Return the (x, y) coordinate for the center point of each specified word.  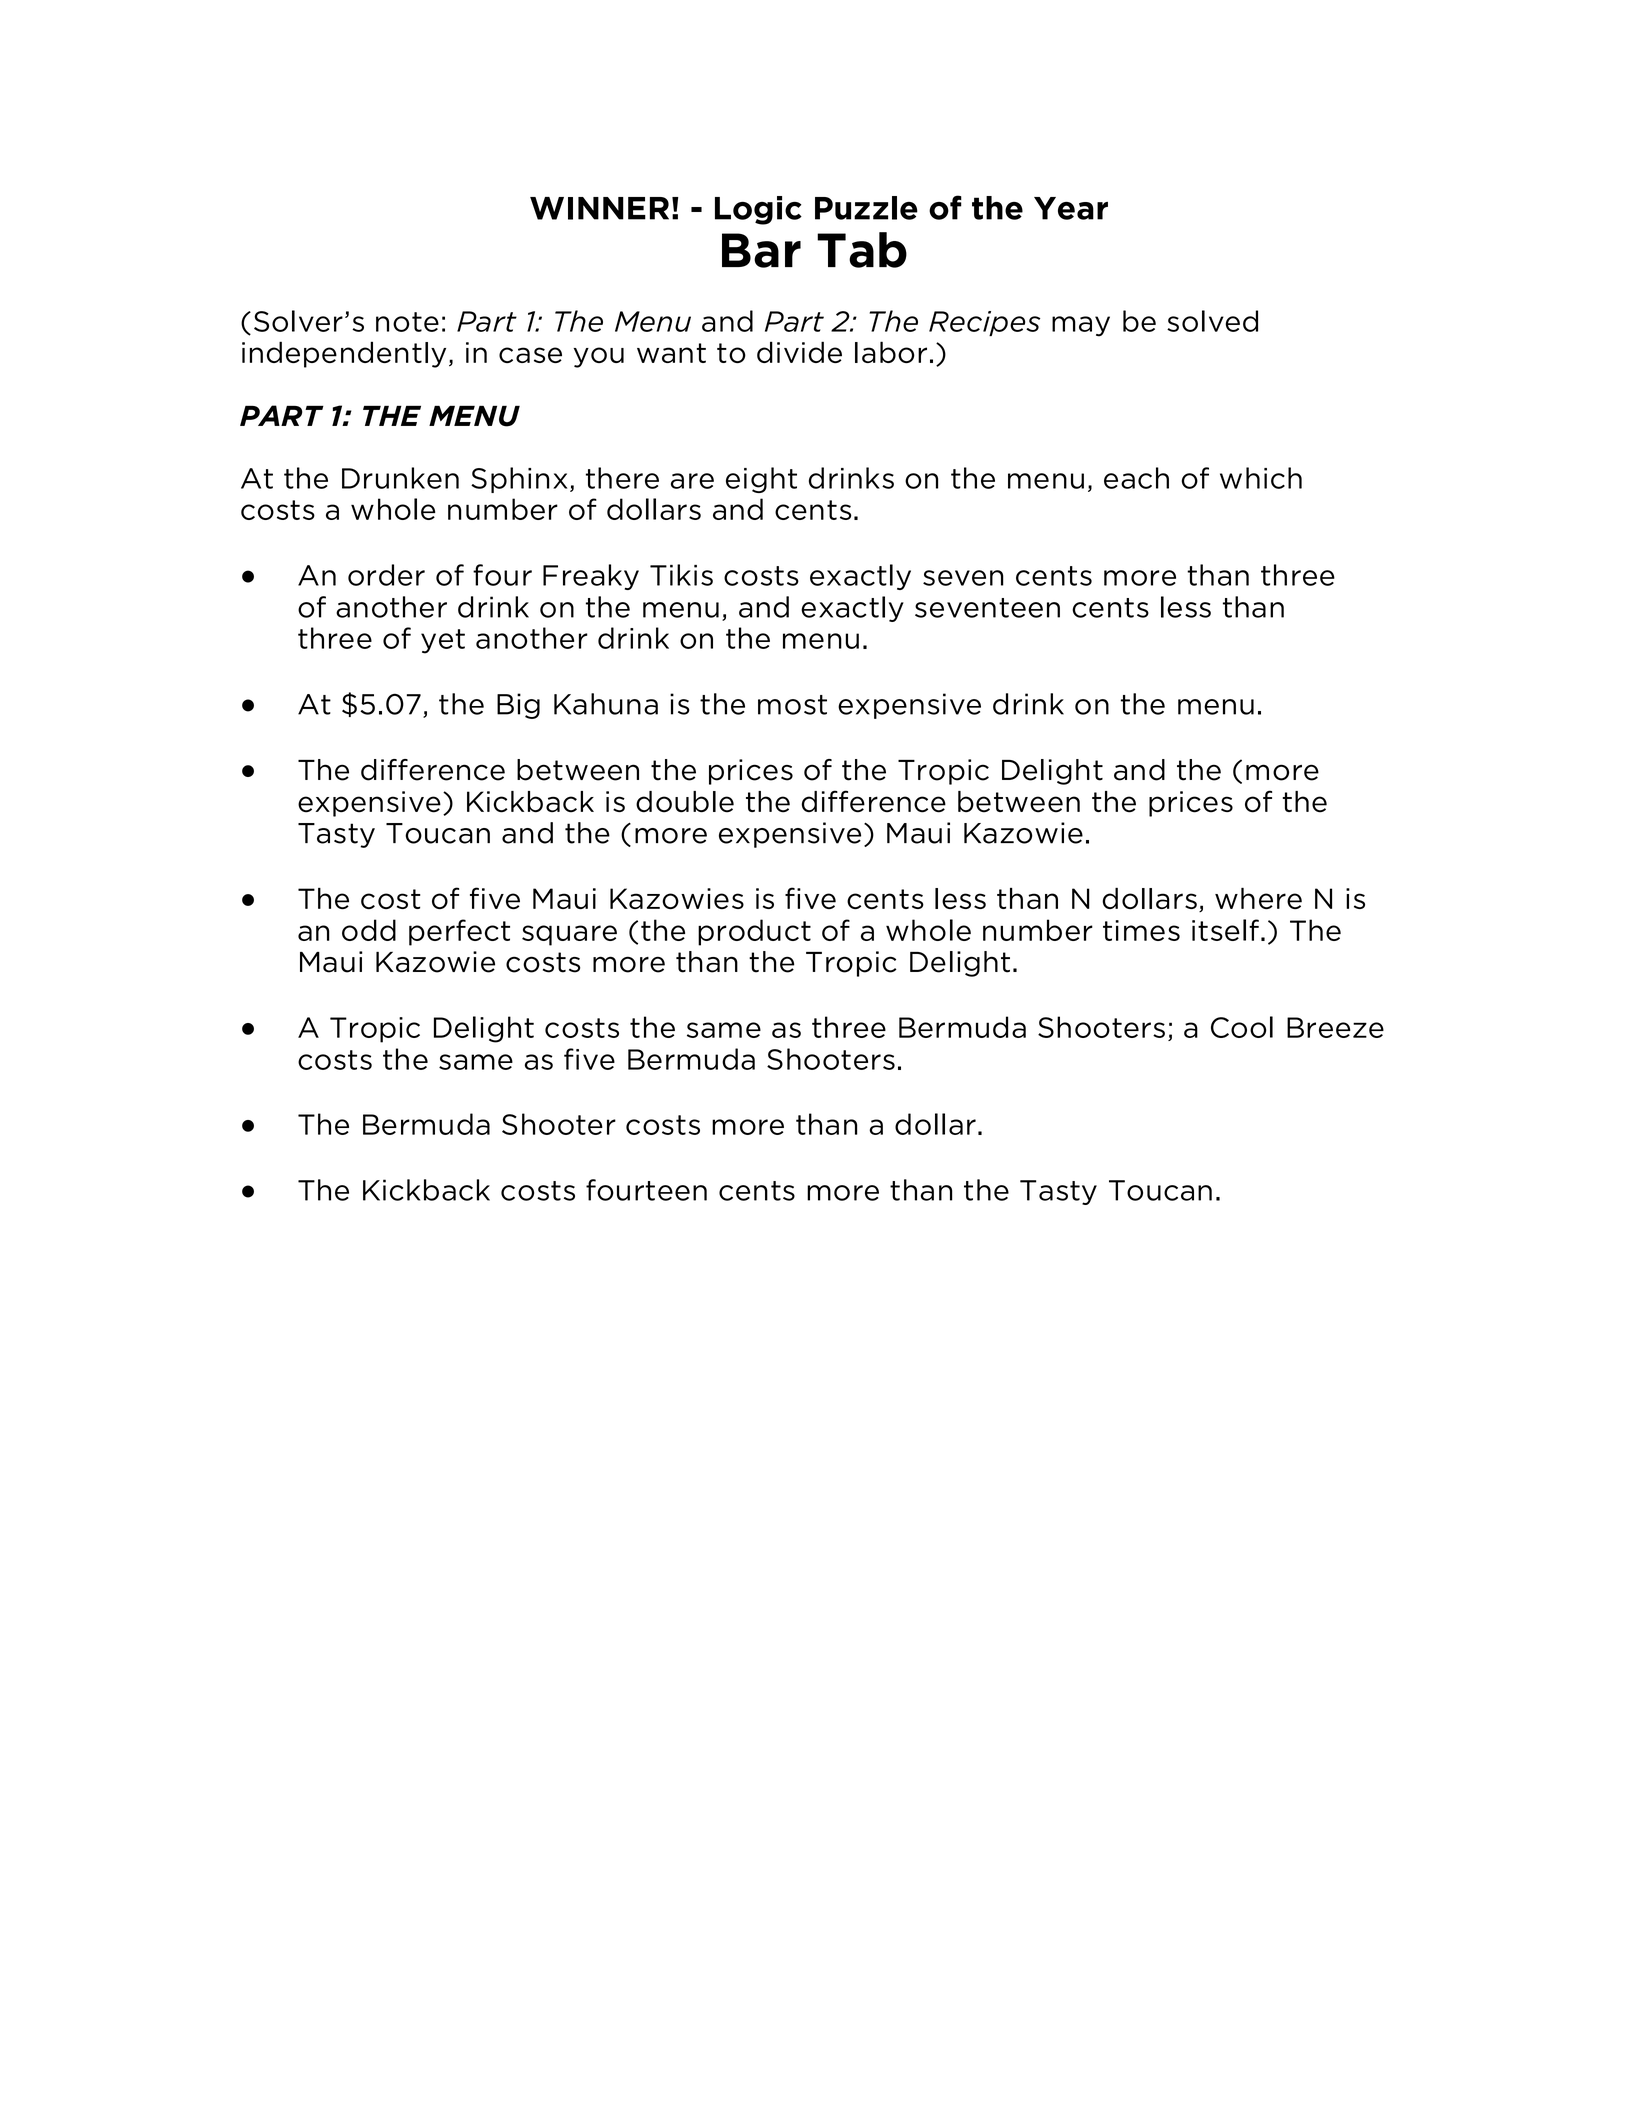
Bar (761, 250)
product (754, 932)
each (1136, 478)
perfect (459, 932)
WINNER (599, 208)
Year (1071, 208)
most (792, 705)
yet (443, 641)
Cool (1242, 1027)
